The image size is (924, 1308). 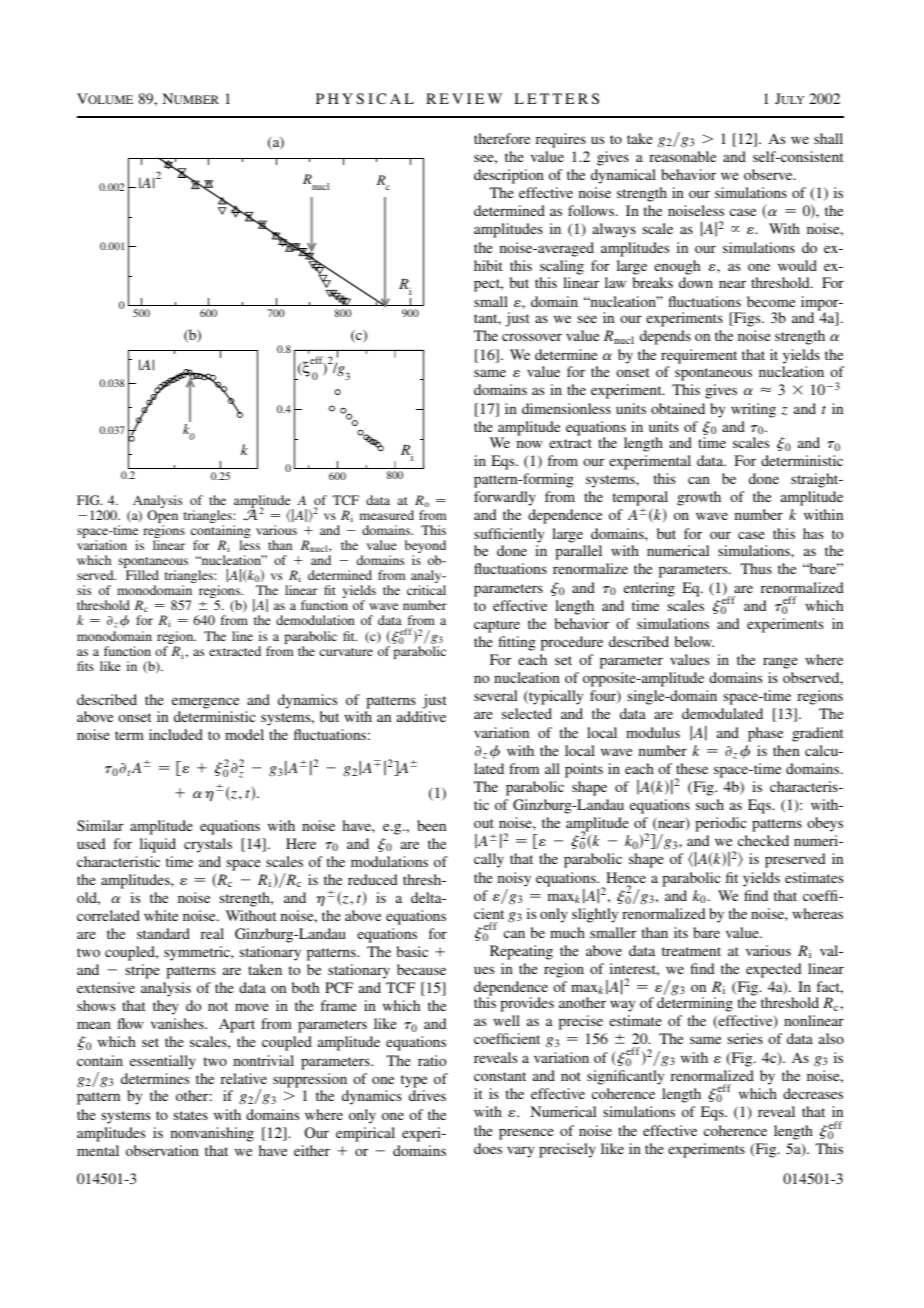 I want to click on states, so click(x=191, y=1115).
